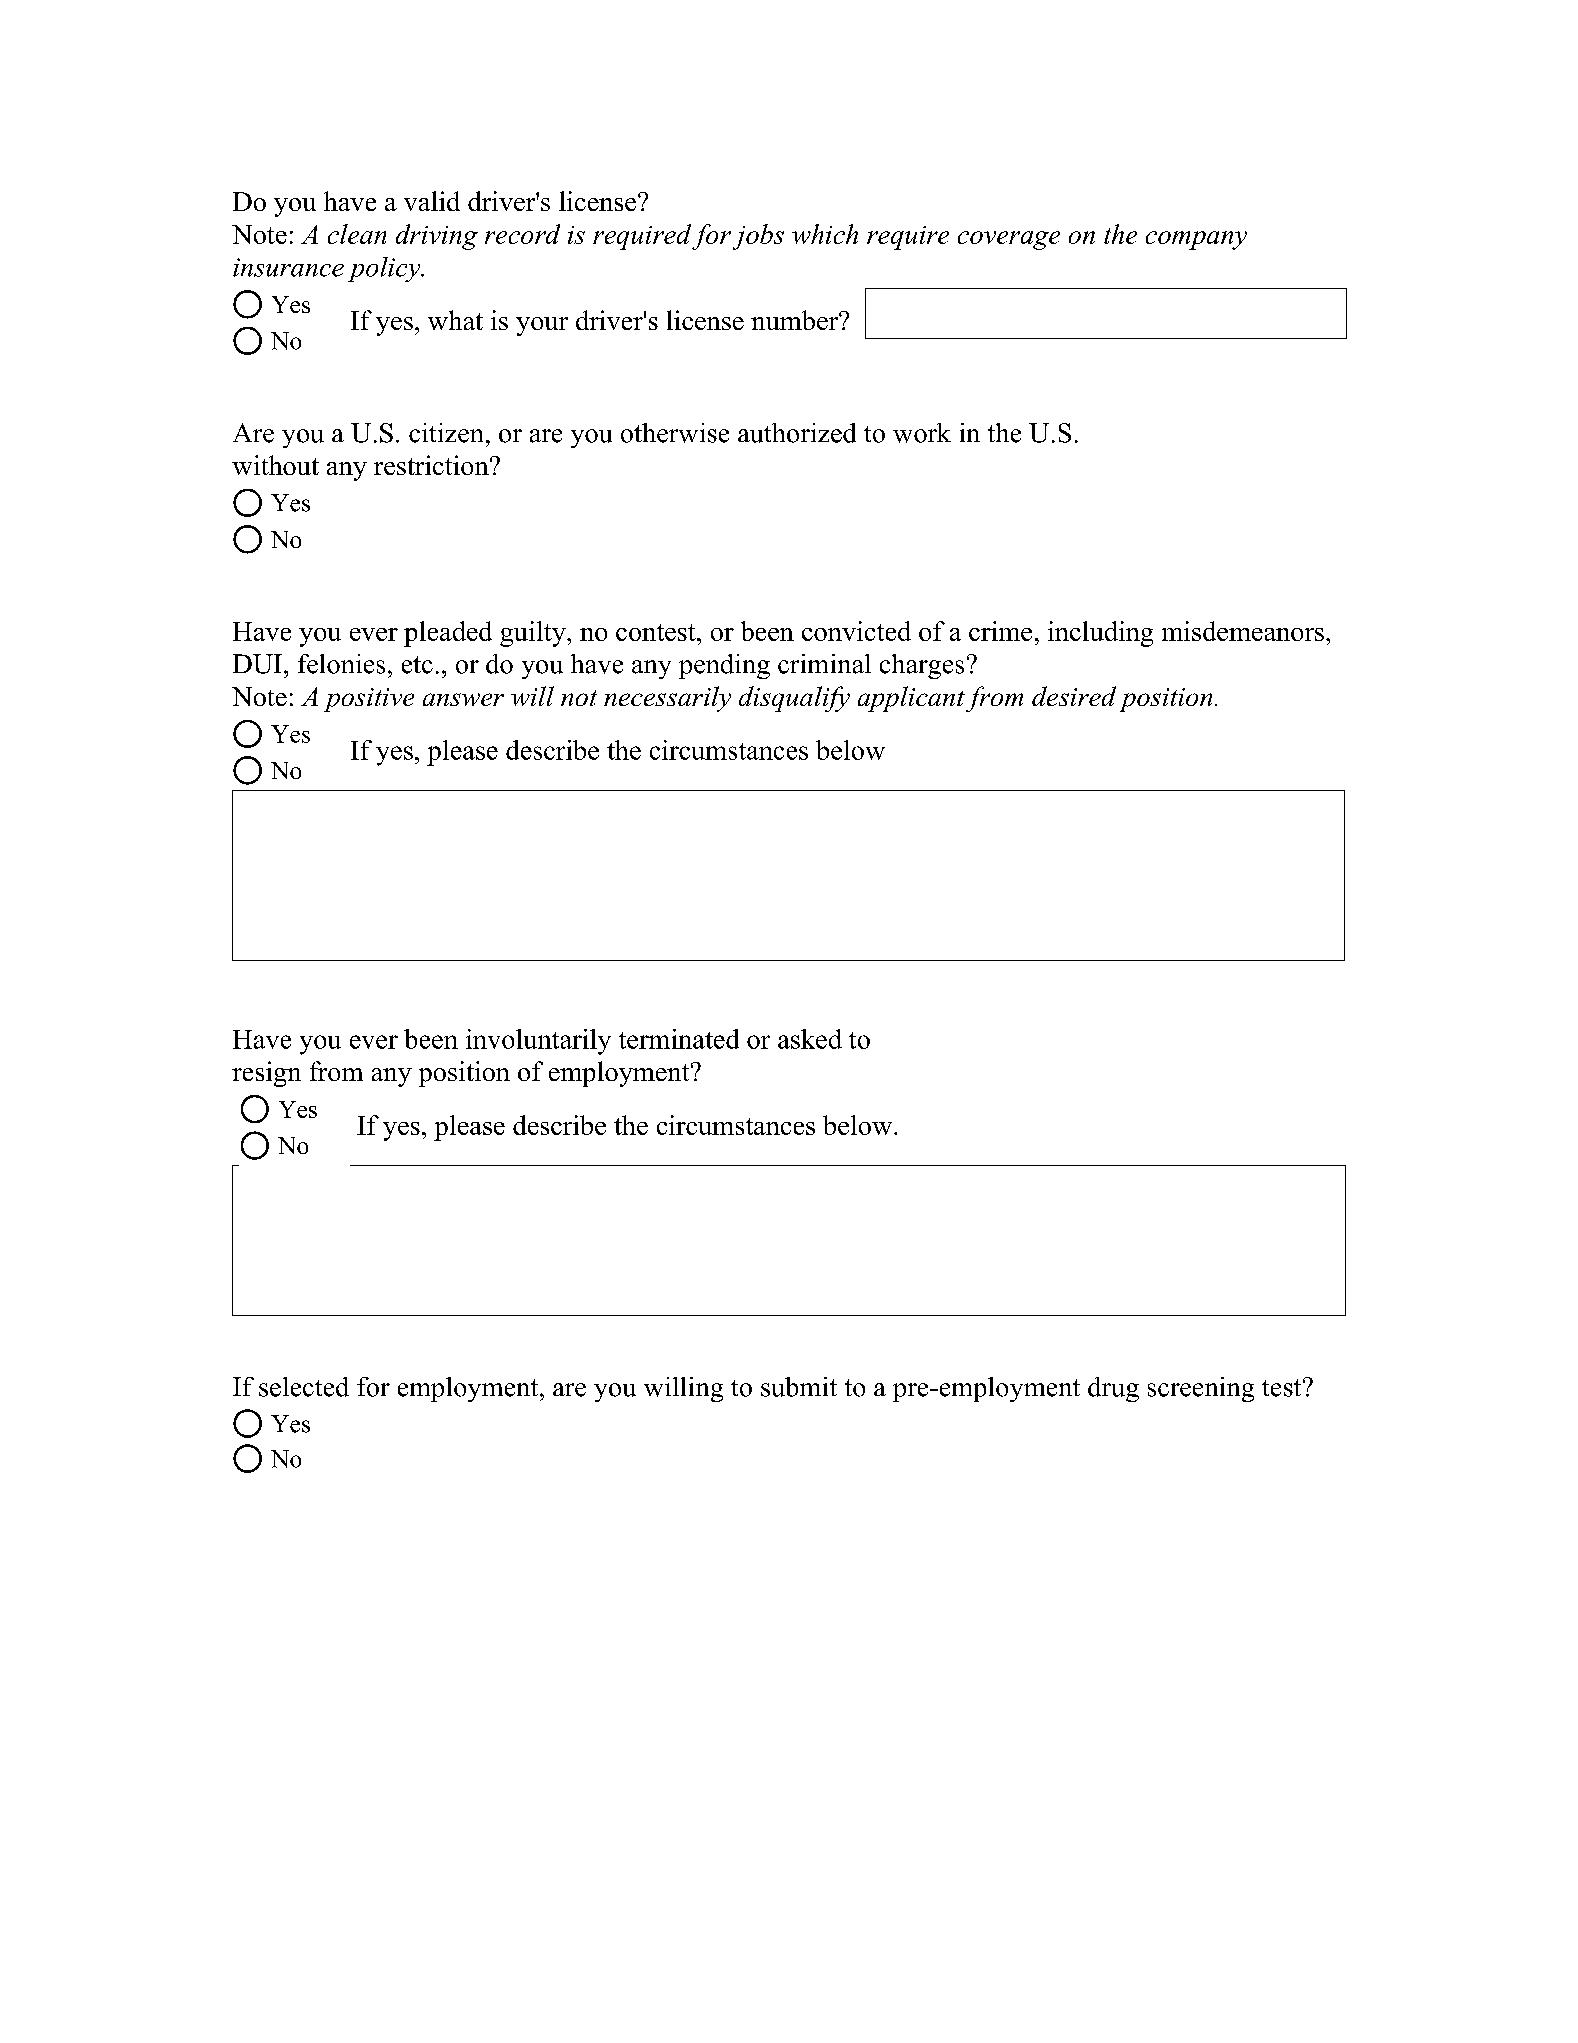  What do you see at coordinates (724, 666) in the screenshot?
I see `pending` at bounding box center [724, 666].
